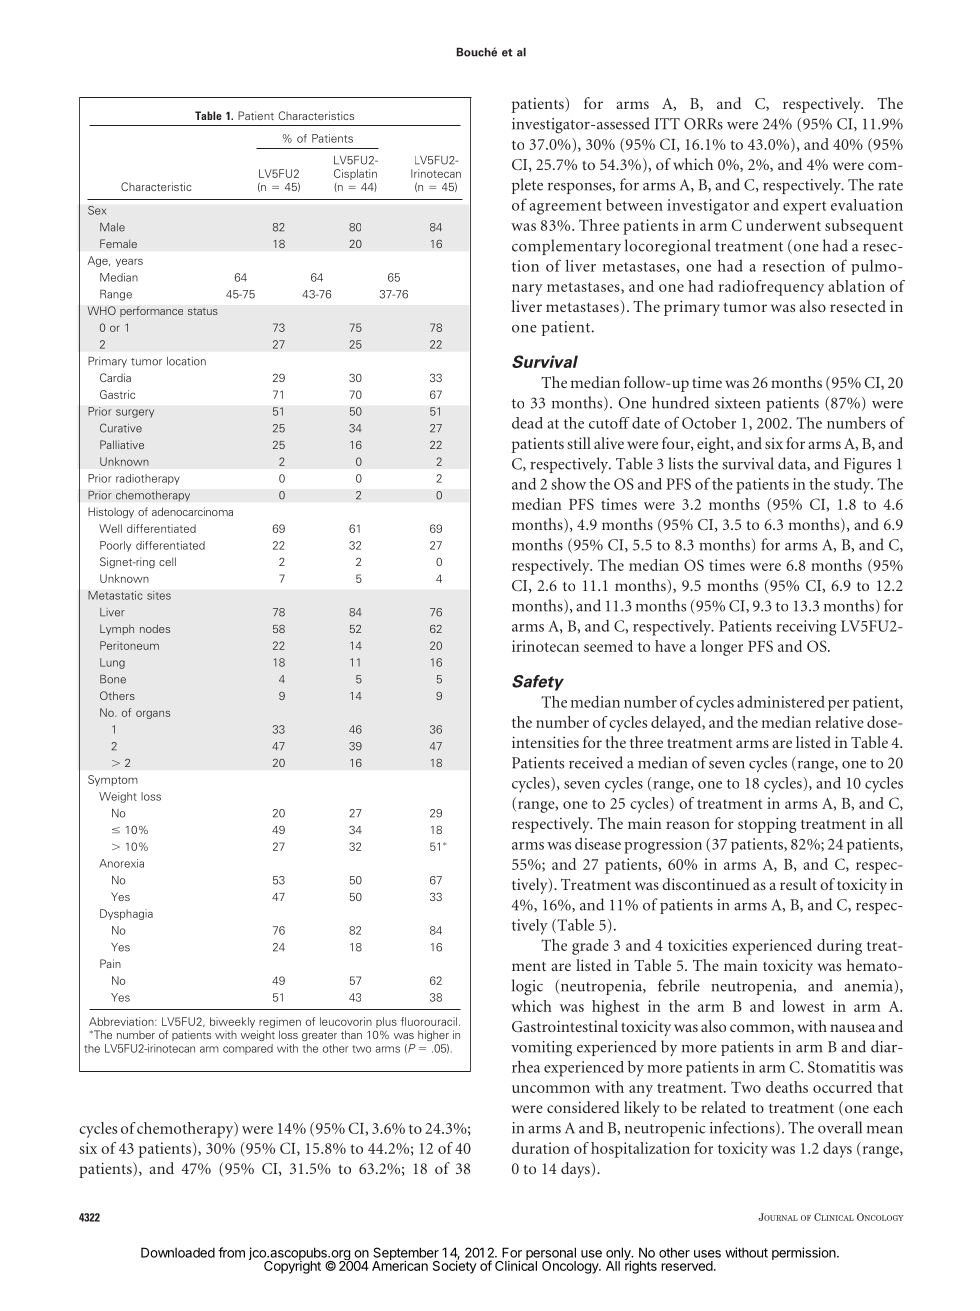 The width and height of the screenshot is (980, 1311). What do you see at coordinates (129, 262) in the screenshot?
I see `years` at bounding box center [129, 262].
